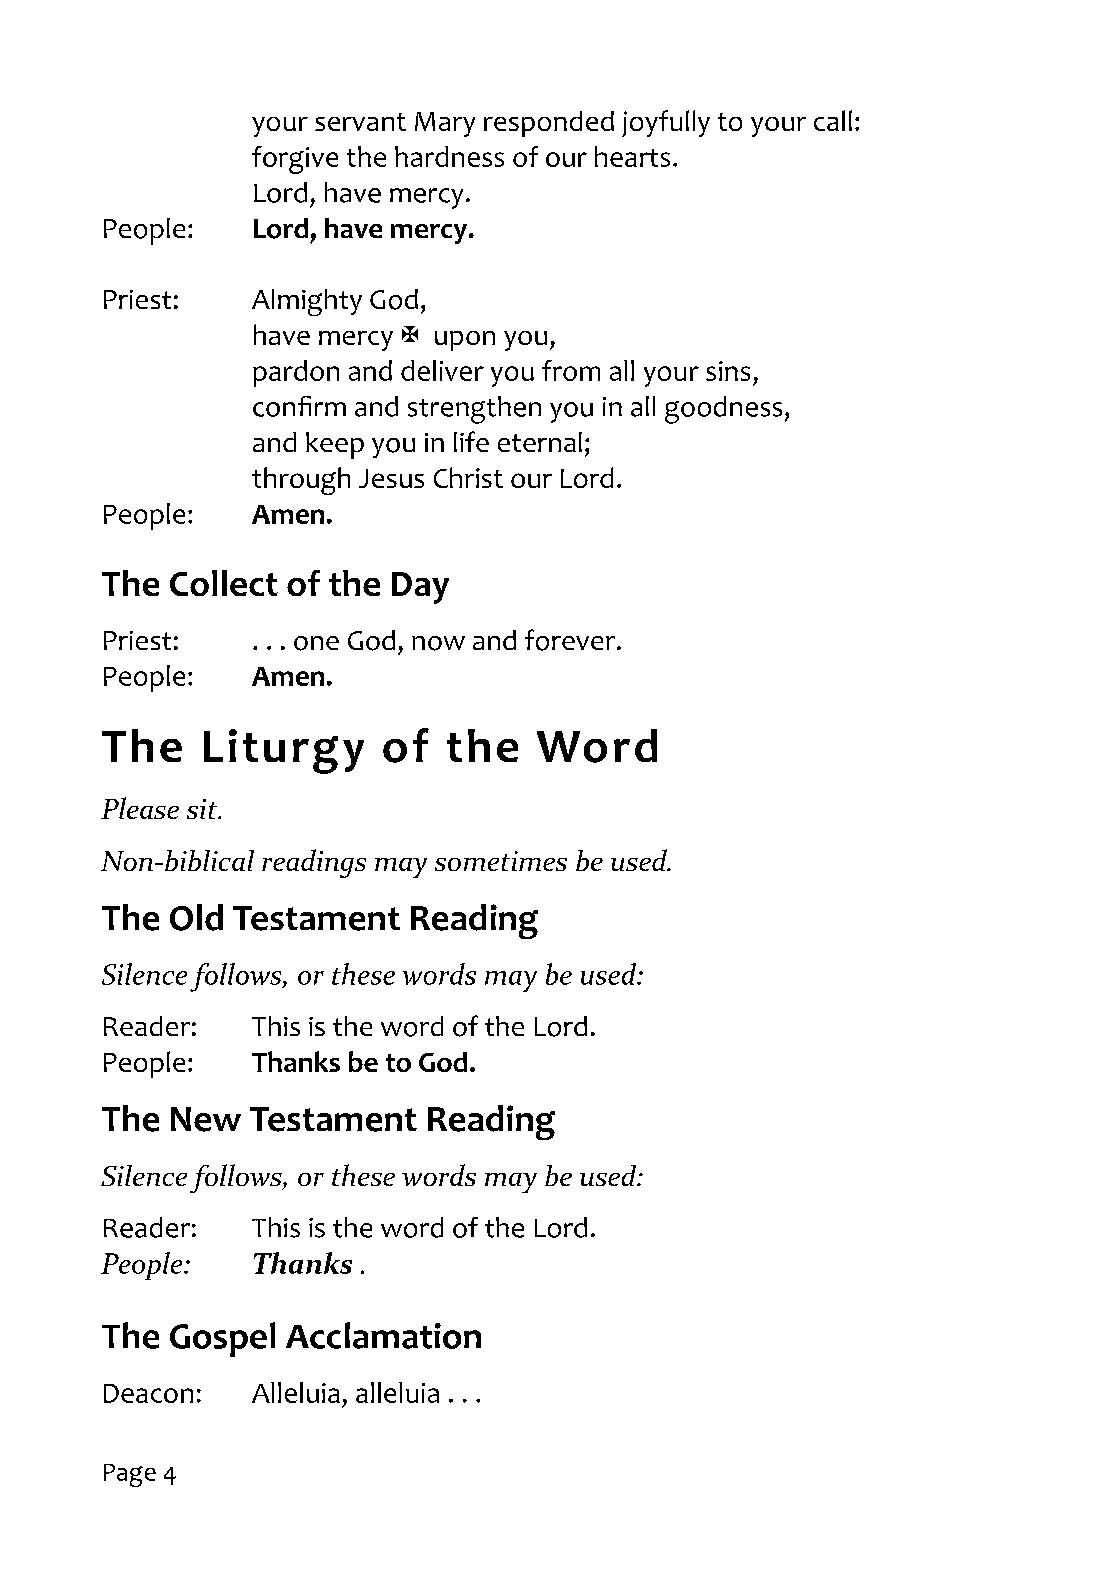 The height and width of the screenshot is (1582, 1115). I want to click on Deacon, so click(148, 1393).
